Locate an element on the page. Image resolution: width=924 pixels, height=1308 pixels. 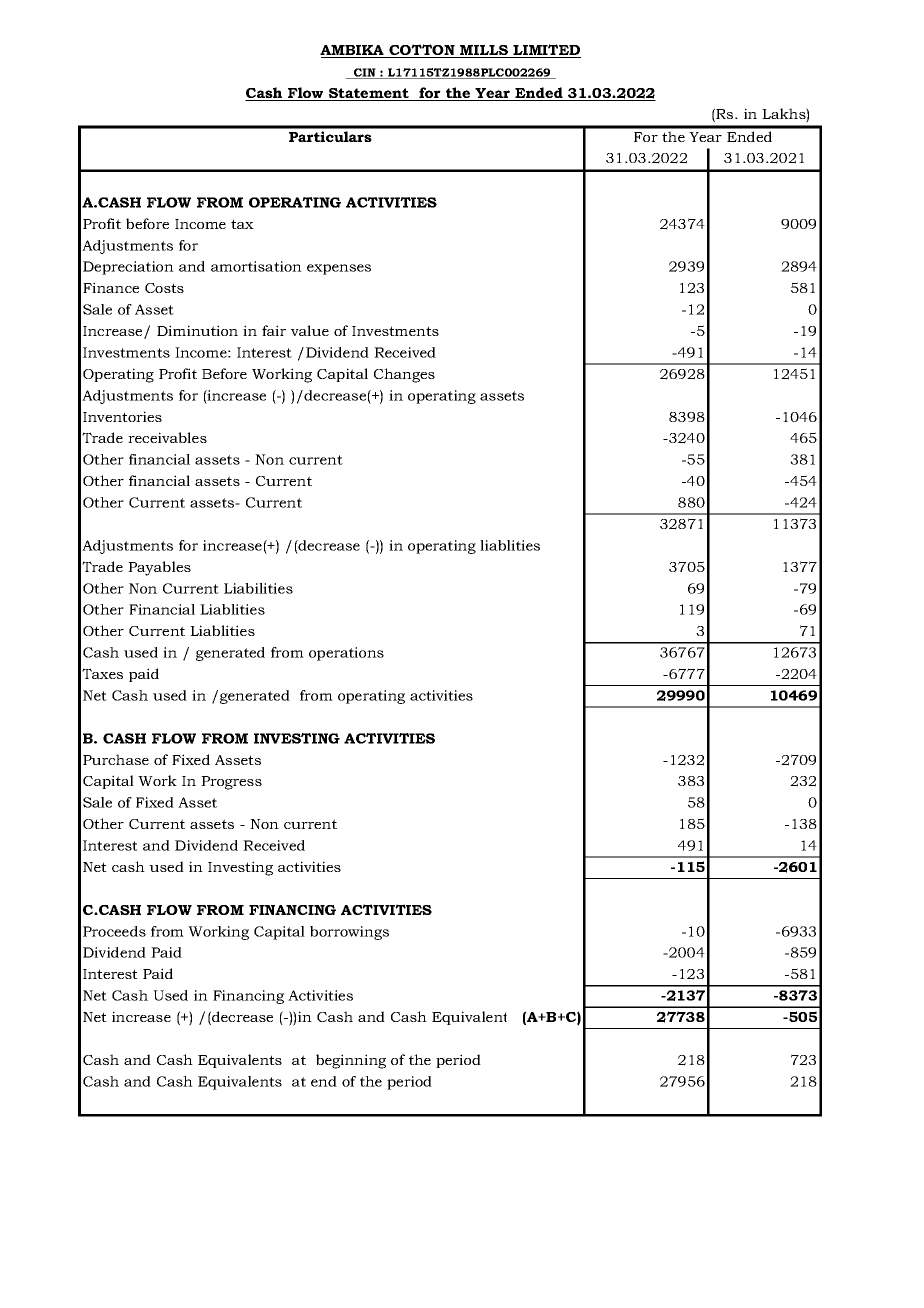
borrowings is located at coordinates (349, 933).
